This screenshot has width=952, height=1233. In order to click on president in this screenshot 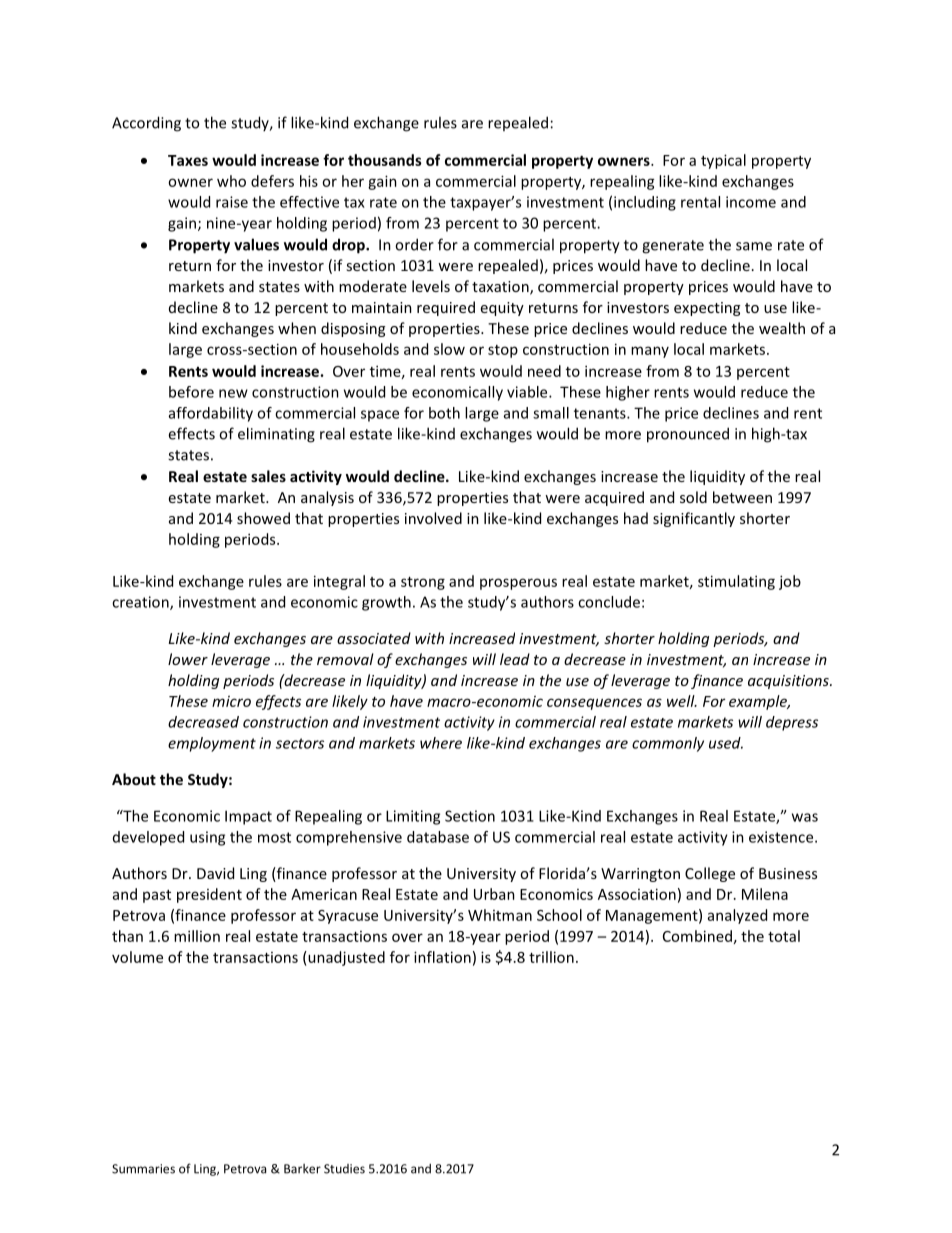, I will do `click(209, 895)`.
